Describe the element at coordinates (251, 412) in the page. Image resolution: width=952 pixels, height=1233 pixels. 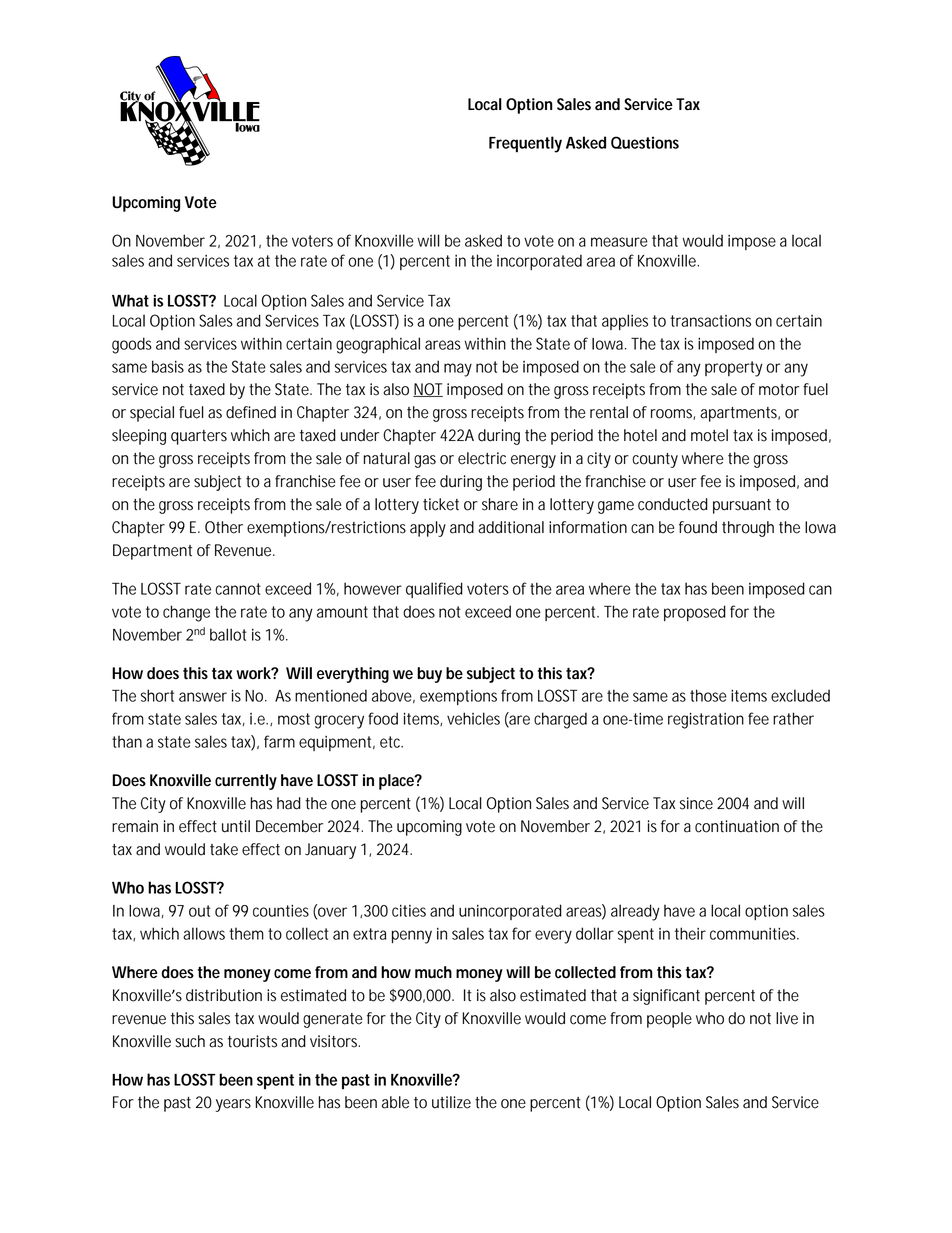
I see `defined` at that location.
